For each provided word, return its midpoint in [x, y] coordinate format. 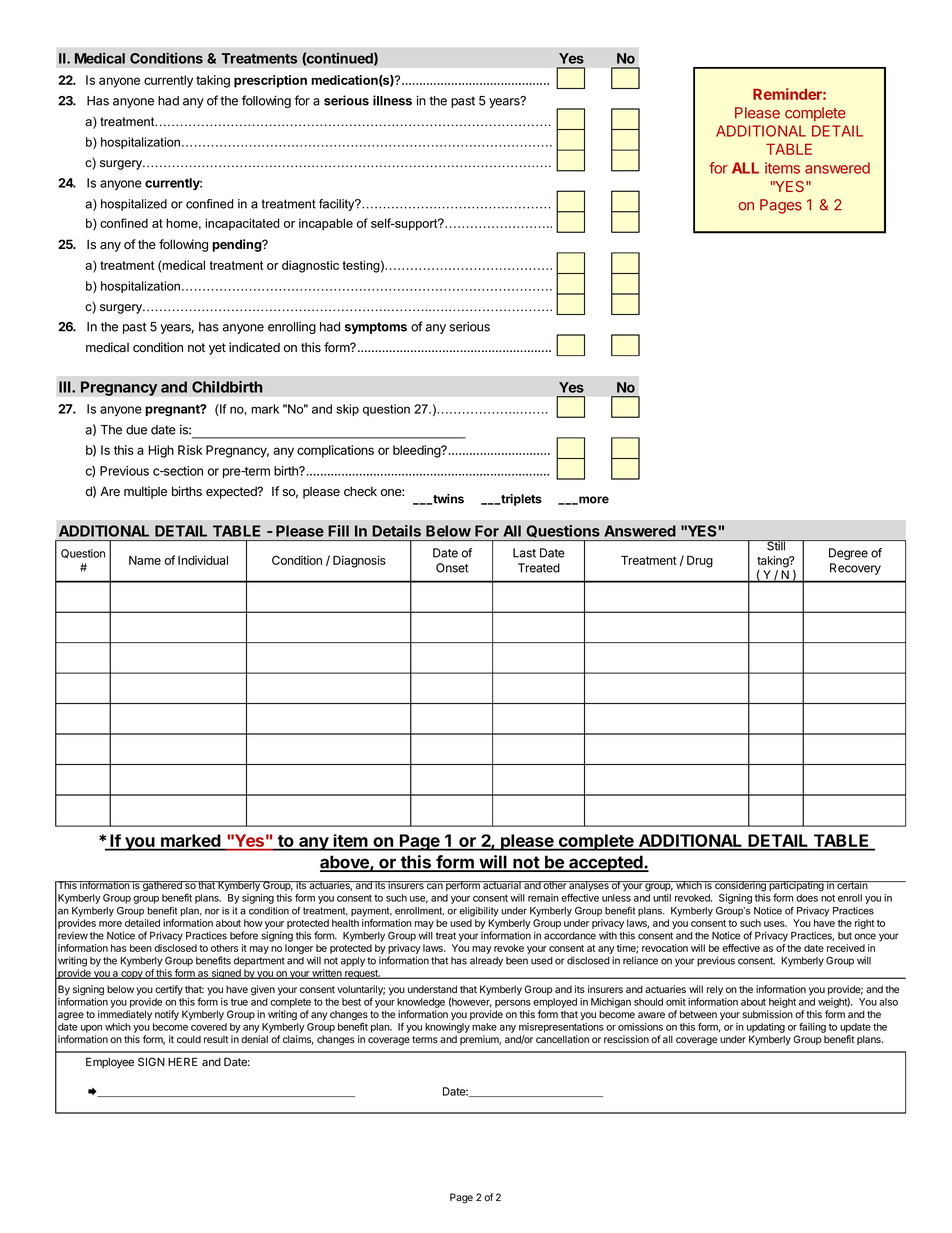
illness [392, 100]
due [136, 430]
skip [348, 410]
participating [796, 886]
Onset [452, 568]
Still [776, 545]
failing [812, 1028]
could [189, 1039]
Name [145, 560]
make [484, 1027]
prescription [270, 81]
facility [338, 205]
